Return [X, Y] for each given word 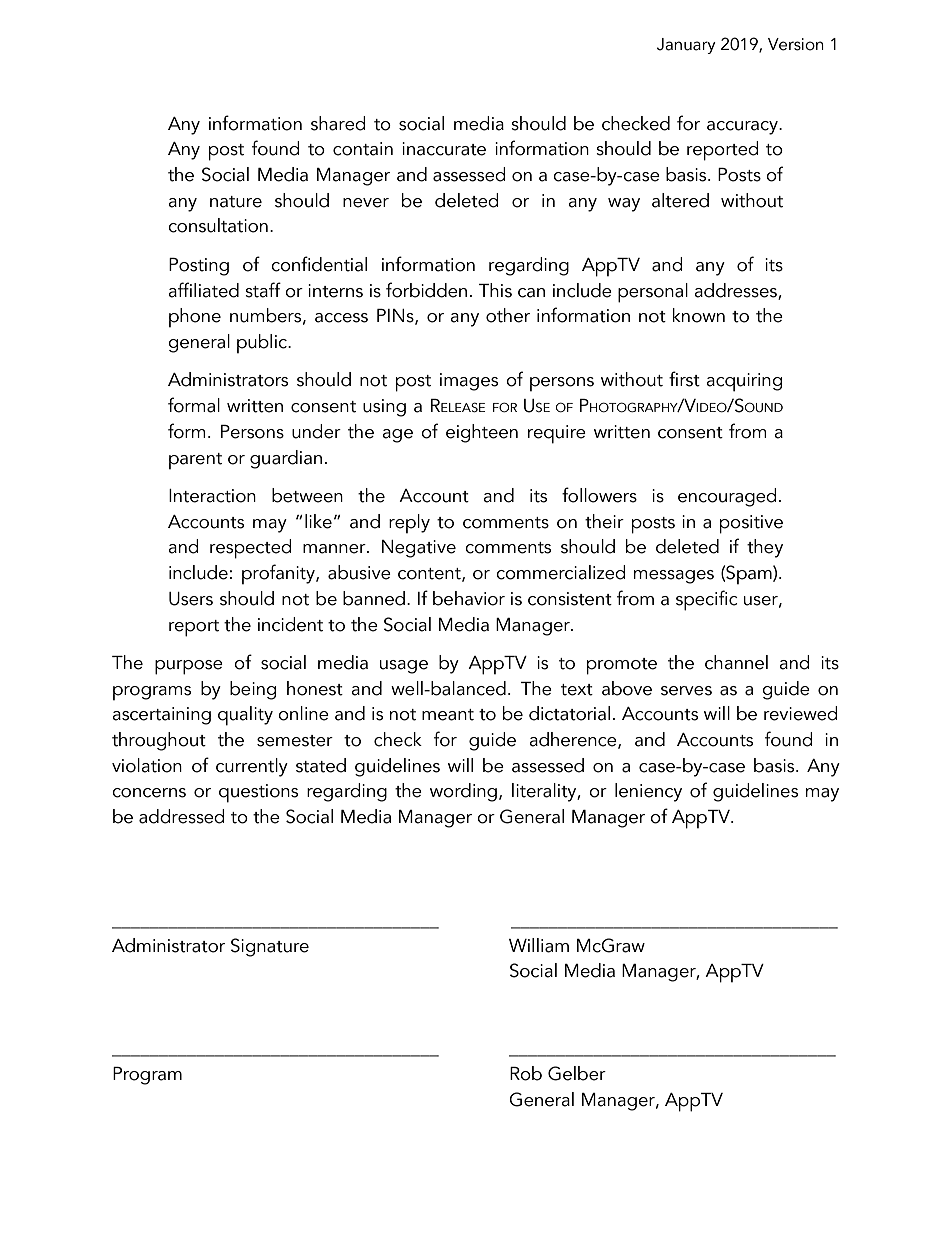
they [765, 548]
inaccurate [444, 149]
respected [250, 549]
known [699, 315]
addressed [181, 816]
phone [195, 317]
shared [338, 123]
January [686, 46]
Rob [526, 1073]
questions [258, 793]
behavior [469, 598]
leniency [648, 792]
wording [463, 792]
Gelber [577, 1073]
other [508, 315]
